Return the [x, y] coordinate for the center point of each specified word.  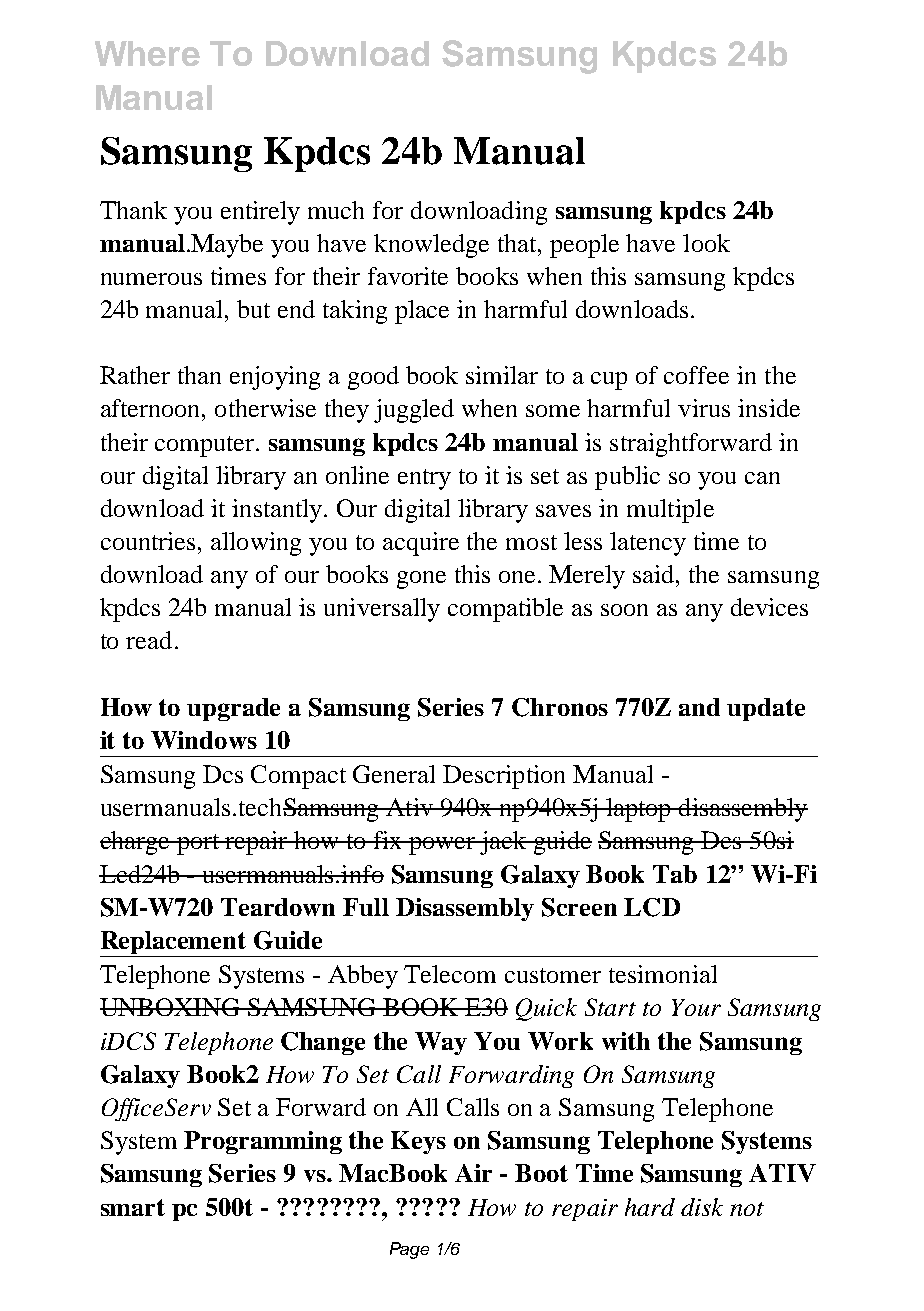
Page [409, 1250]
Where [147, 53]
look [706, 243]
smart [133, 1207]
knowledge [431, 246]
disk [702, 1207]
